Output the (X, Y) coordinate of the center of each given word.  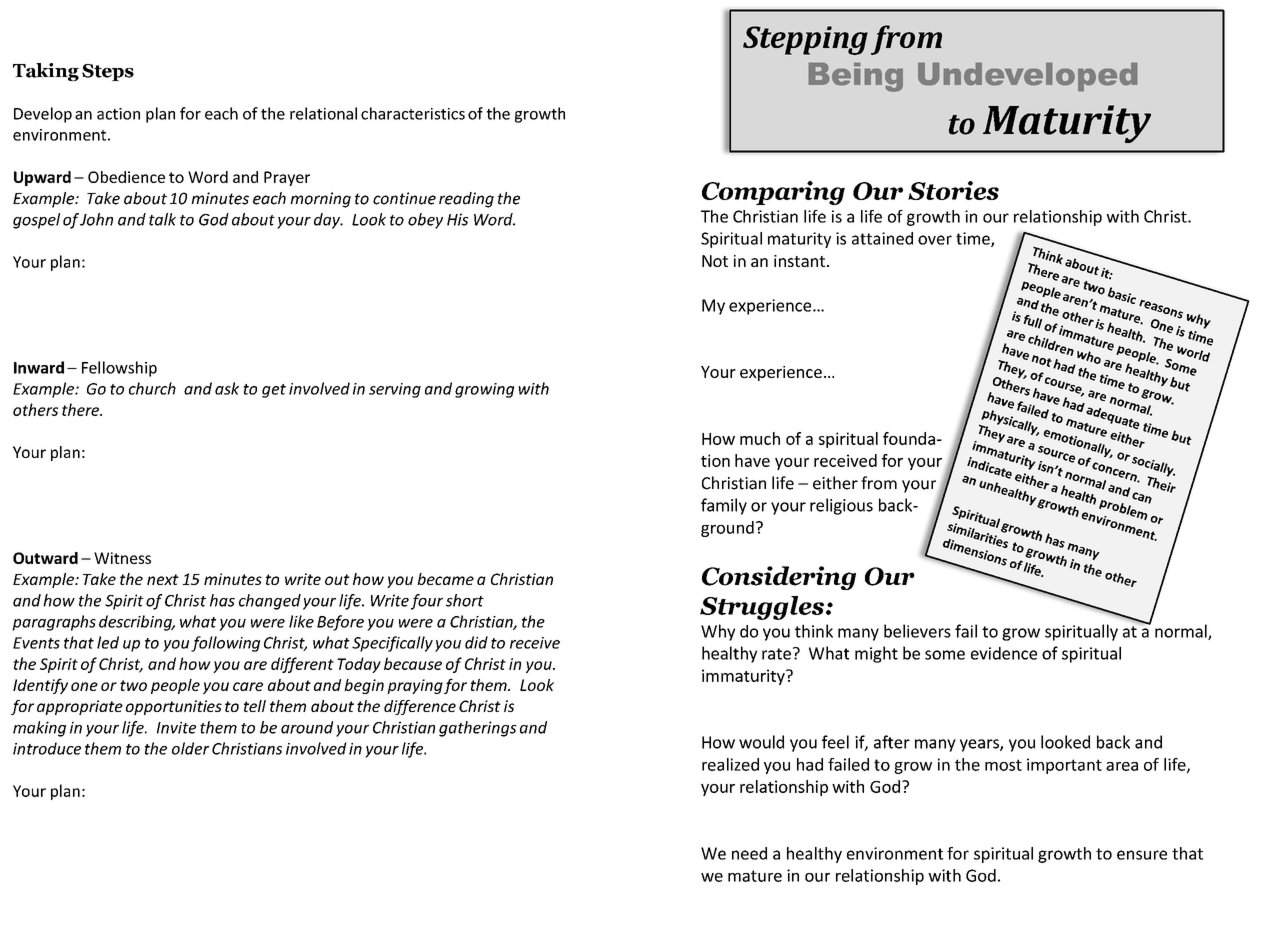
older (190, 748)
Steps (108, 72)
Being (855, 77)
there (81, 409)
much (760, 438)
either (835, 483)
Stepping (805, 40)
